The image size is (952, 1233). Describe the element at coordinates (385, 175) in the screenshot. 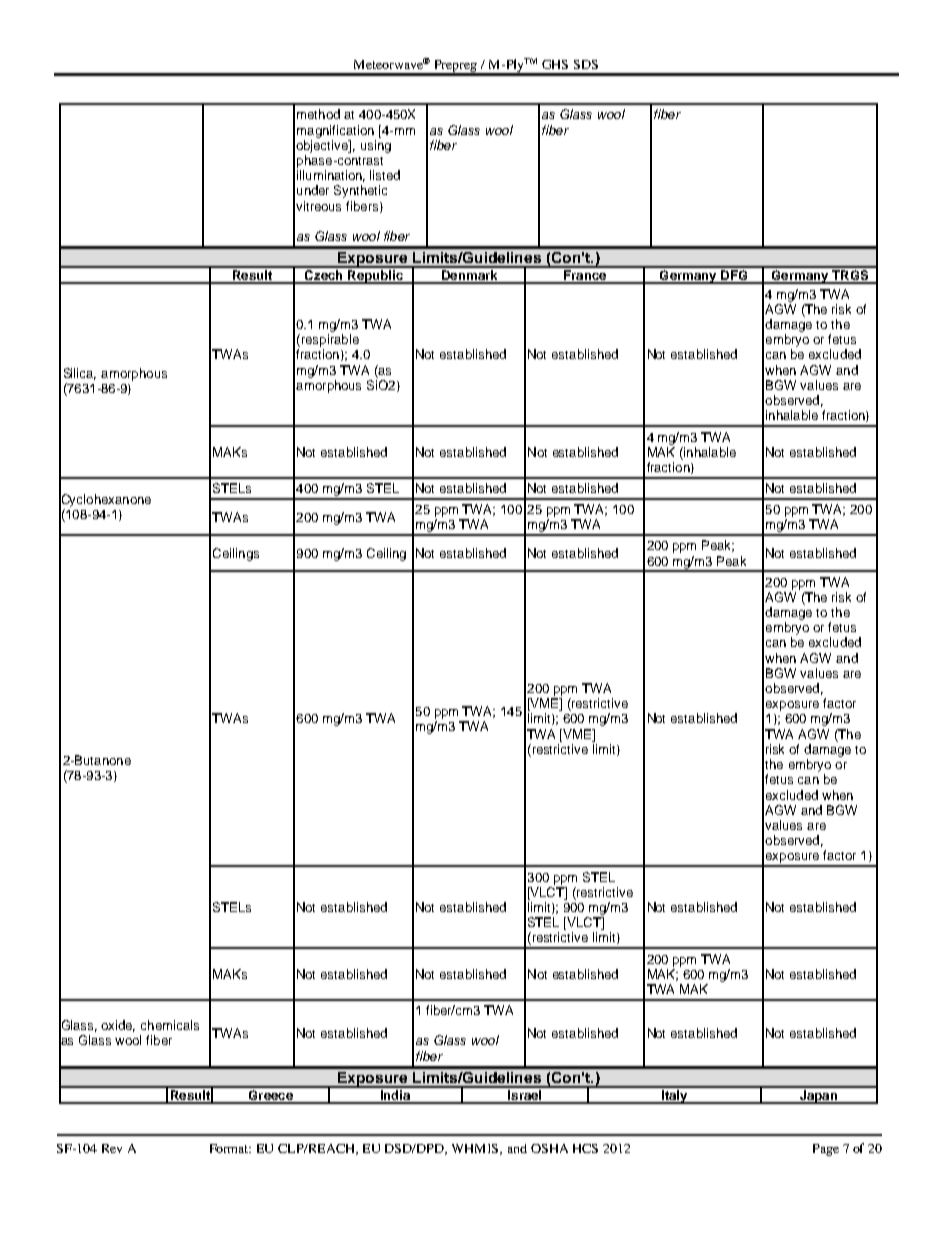

I see `listed` at that location.
